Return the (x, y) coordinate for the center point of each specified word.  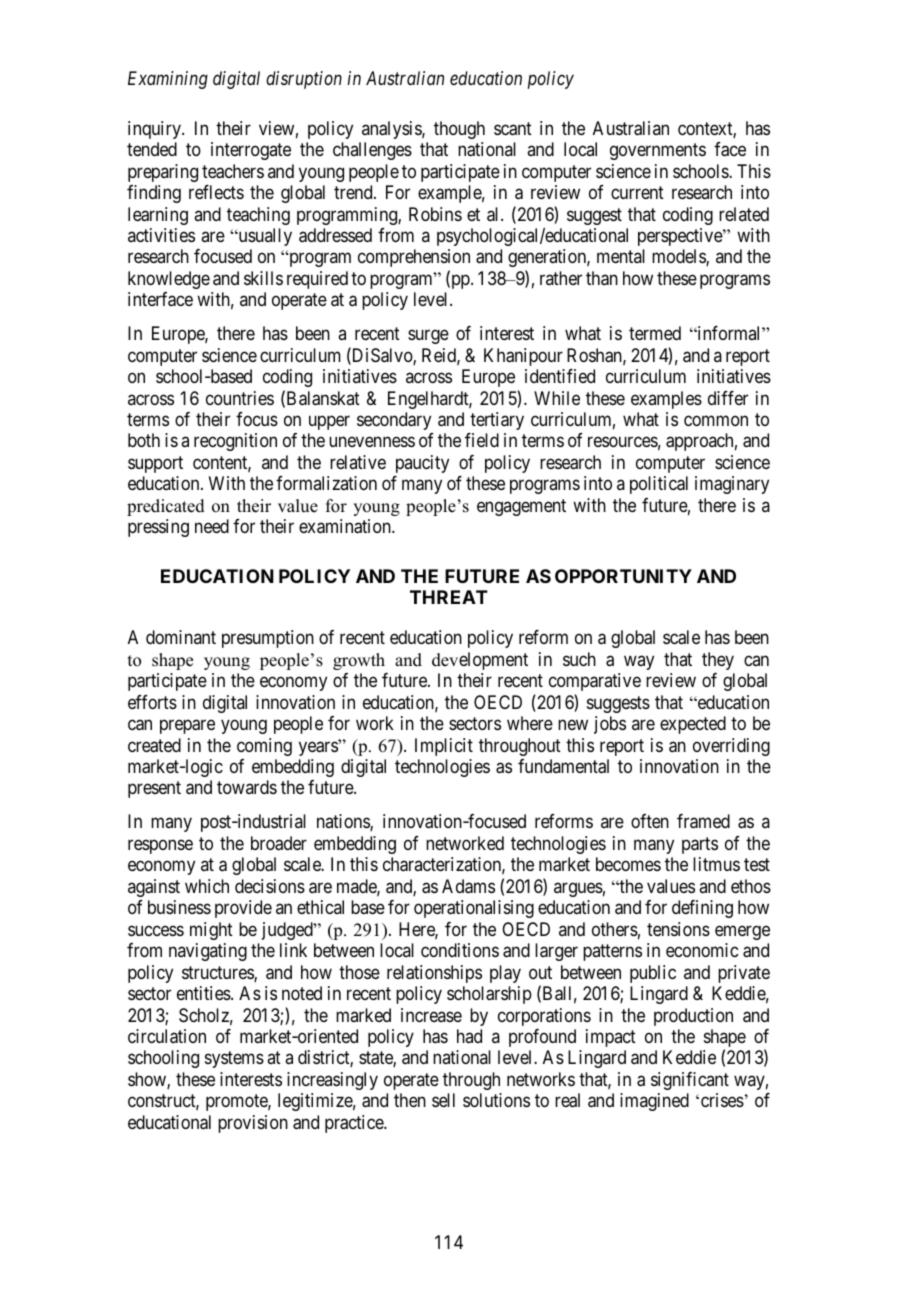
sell (443, 1100)
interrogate (251, 151)
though (459, 130)
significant (690, 1081)
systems (234, 1060)
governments (658, 151)
